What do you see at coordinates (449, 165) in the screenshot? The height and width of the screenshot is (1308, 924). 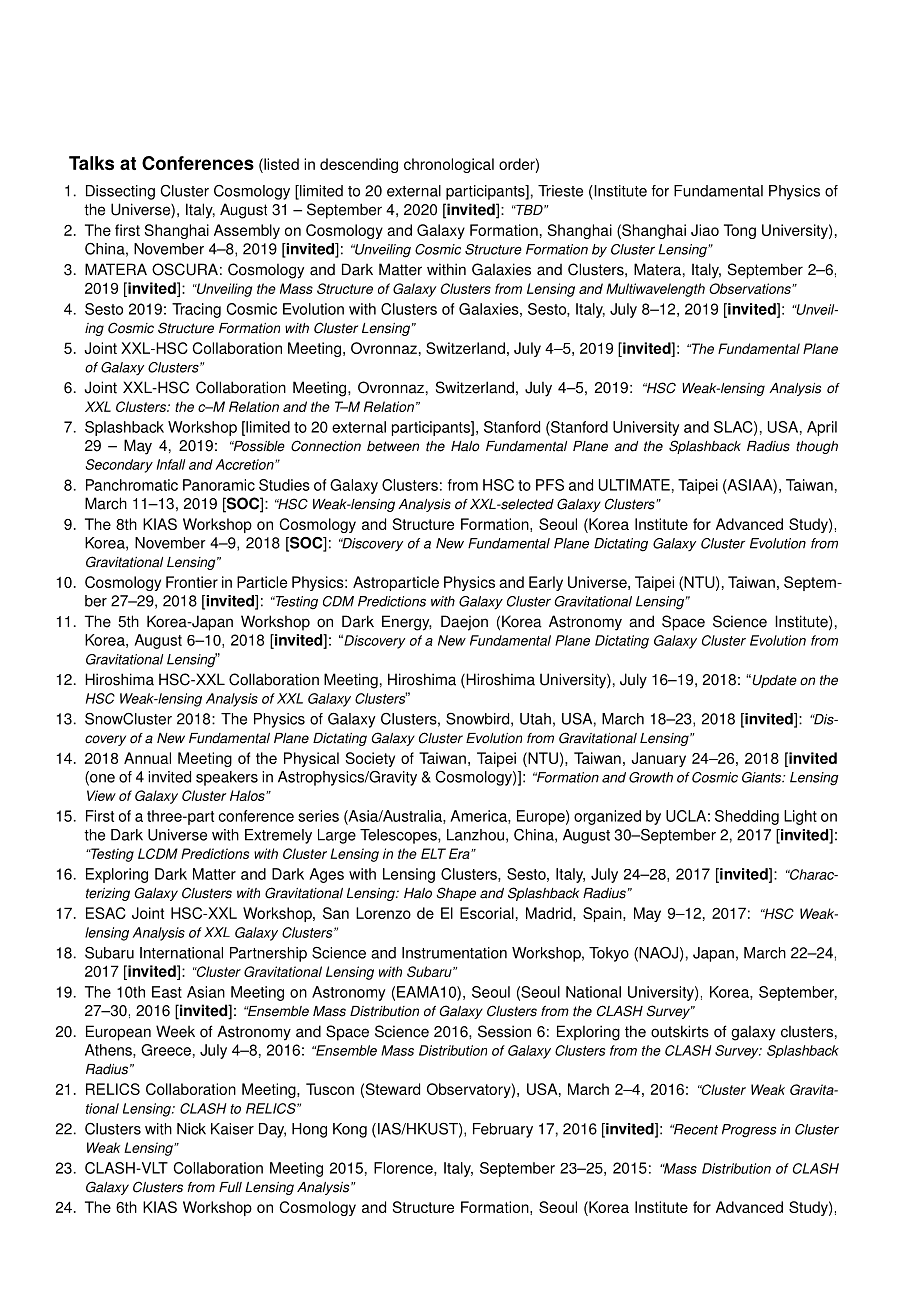 I see `chronological` at bounding box center [449, 165].
